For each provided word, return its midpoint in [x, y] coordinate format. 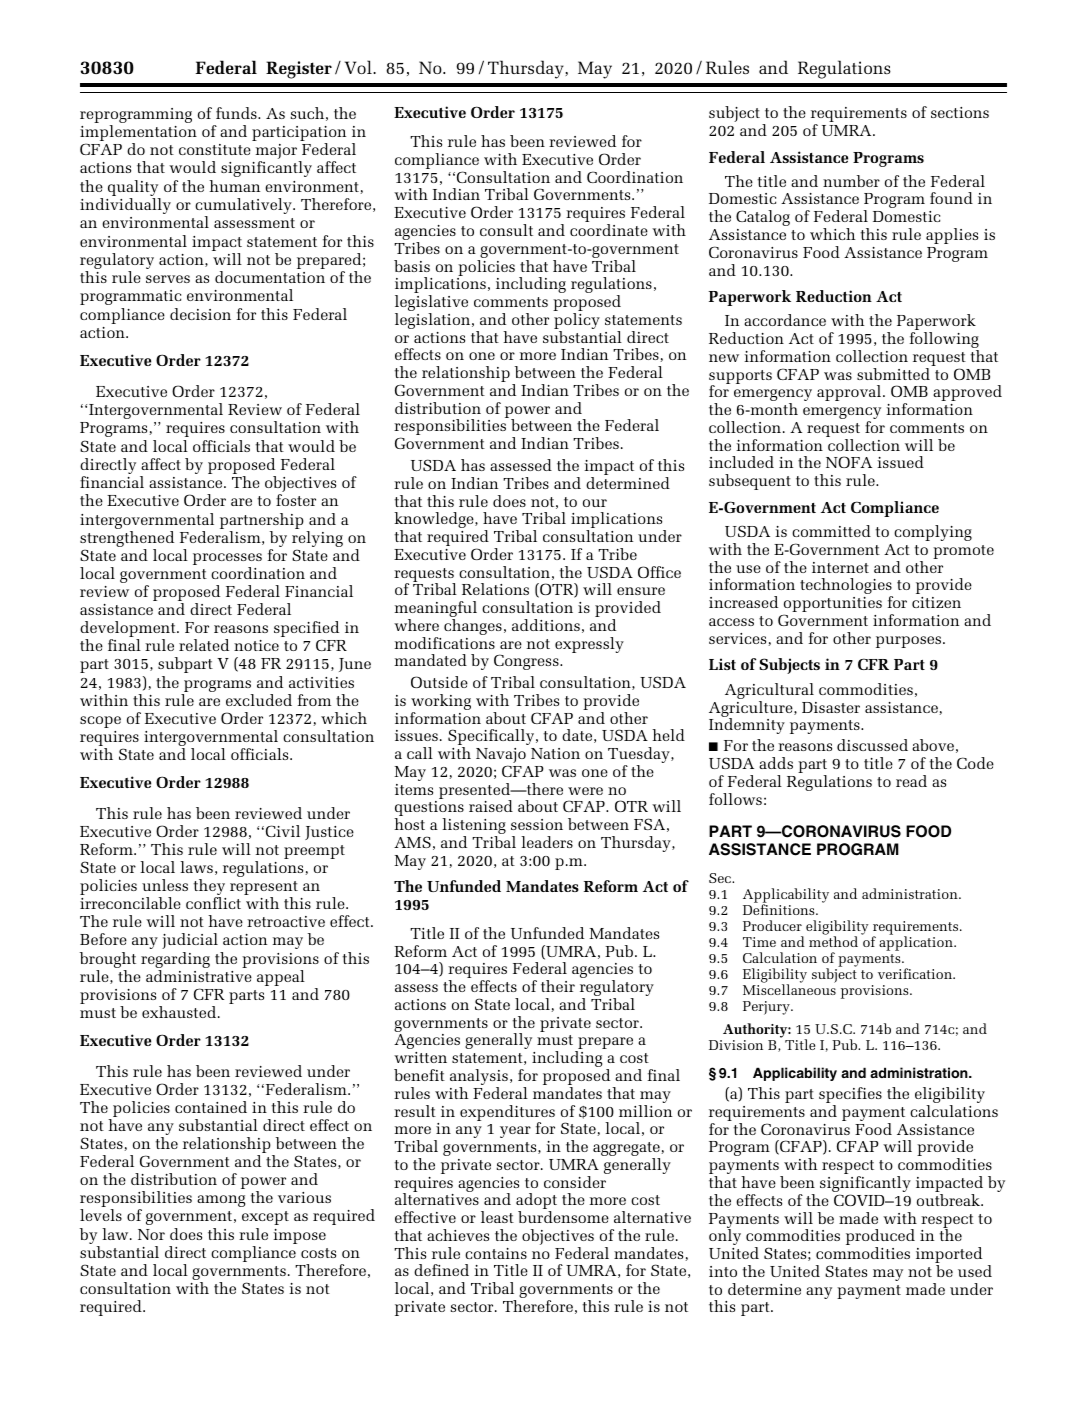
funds [237, 113]
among [221, 1201]
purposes [910, 642]
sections [960, 112]
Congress [527, 662]
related [204, 645]
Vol [359, 67]
